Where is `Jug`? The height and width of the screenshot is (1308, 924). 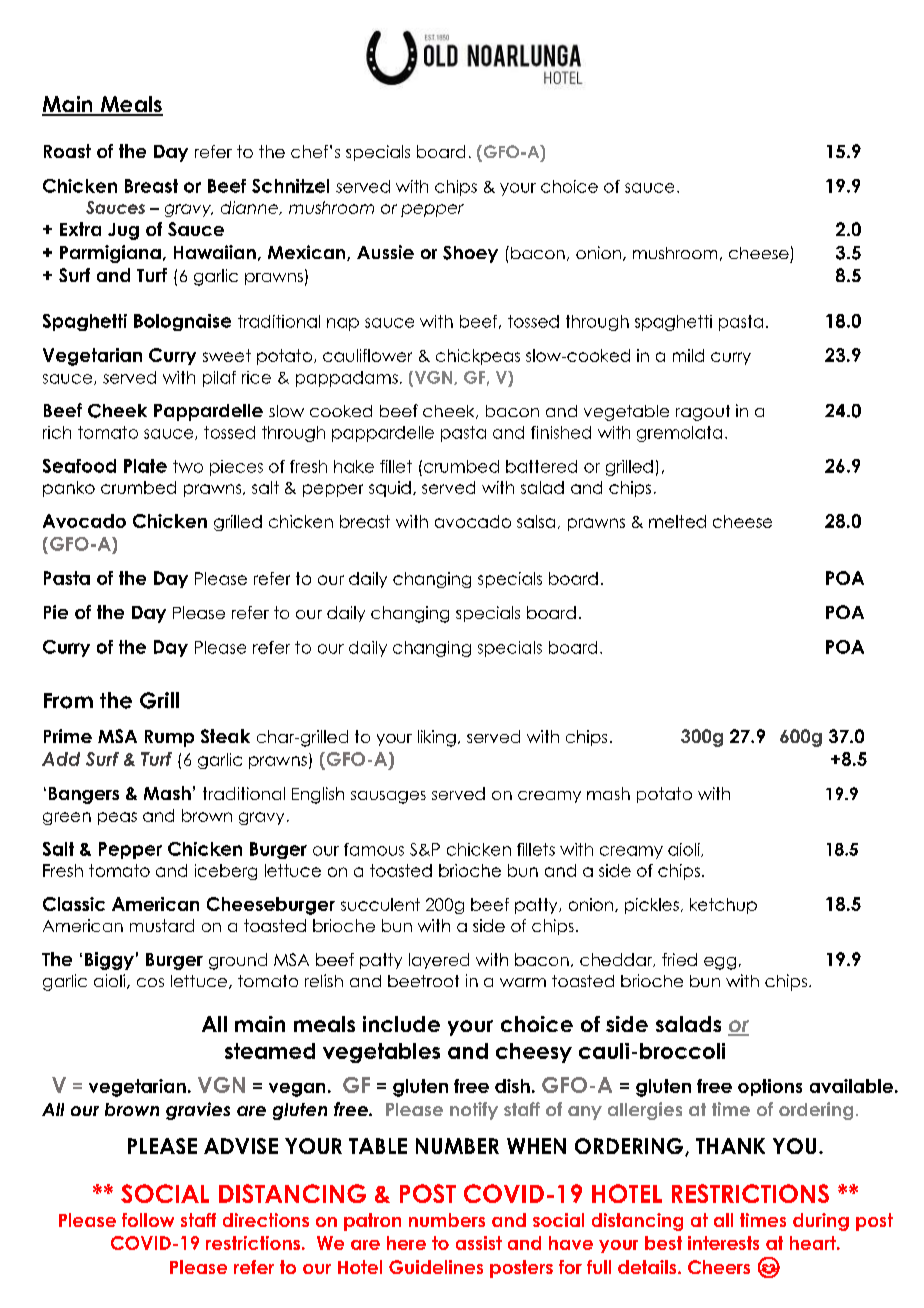
Jug is located at coordinates (123, 231).
